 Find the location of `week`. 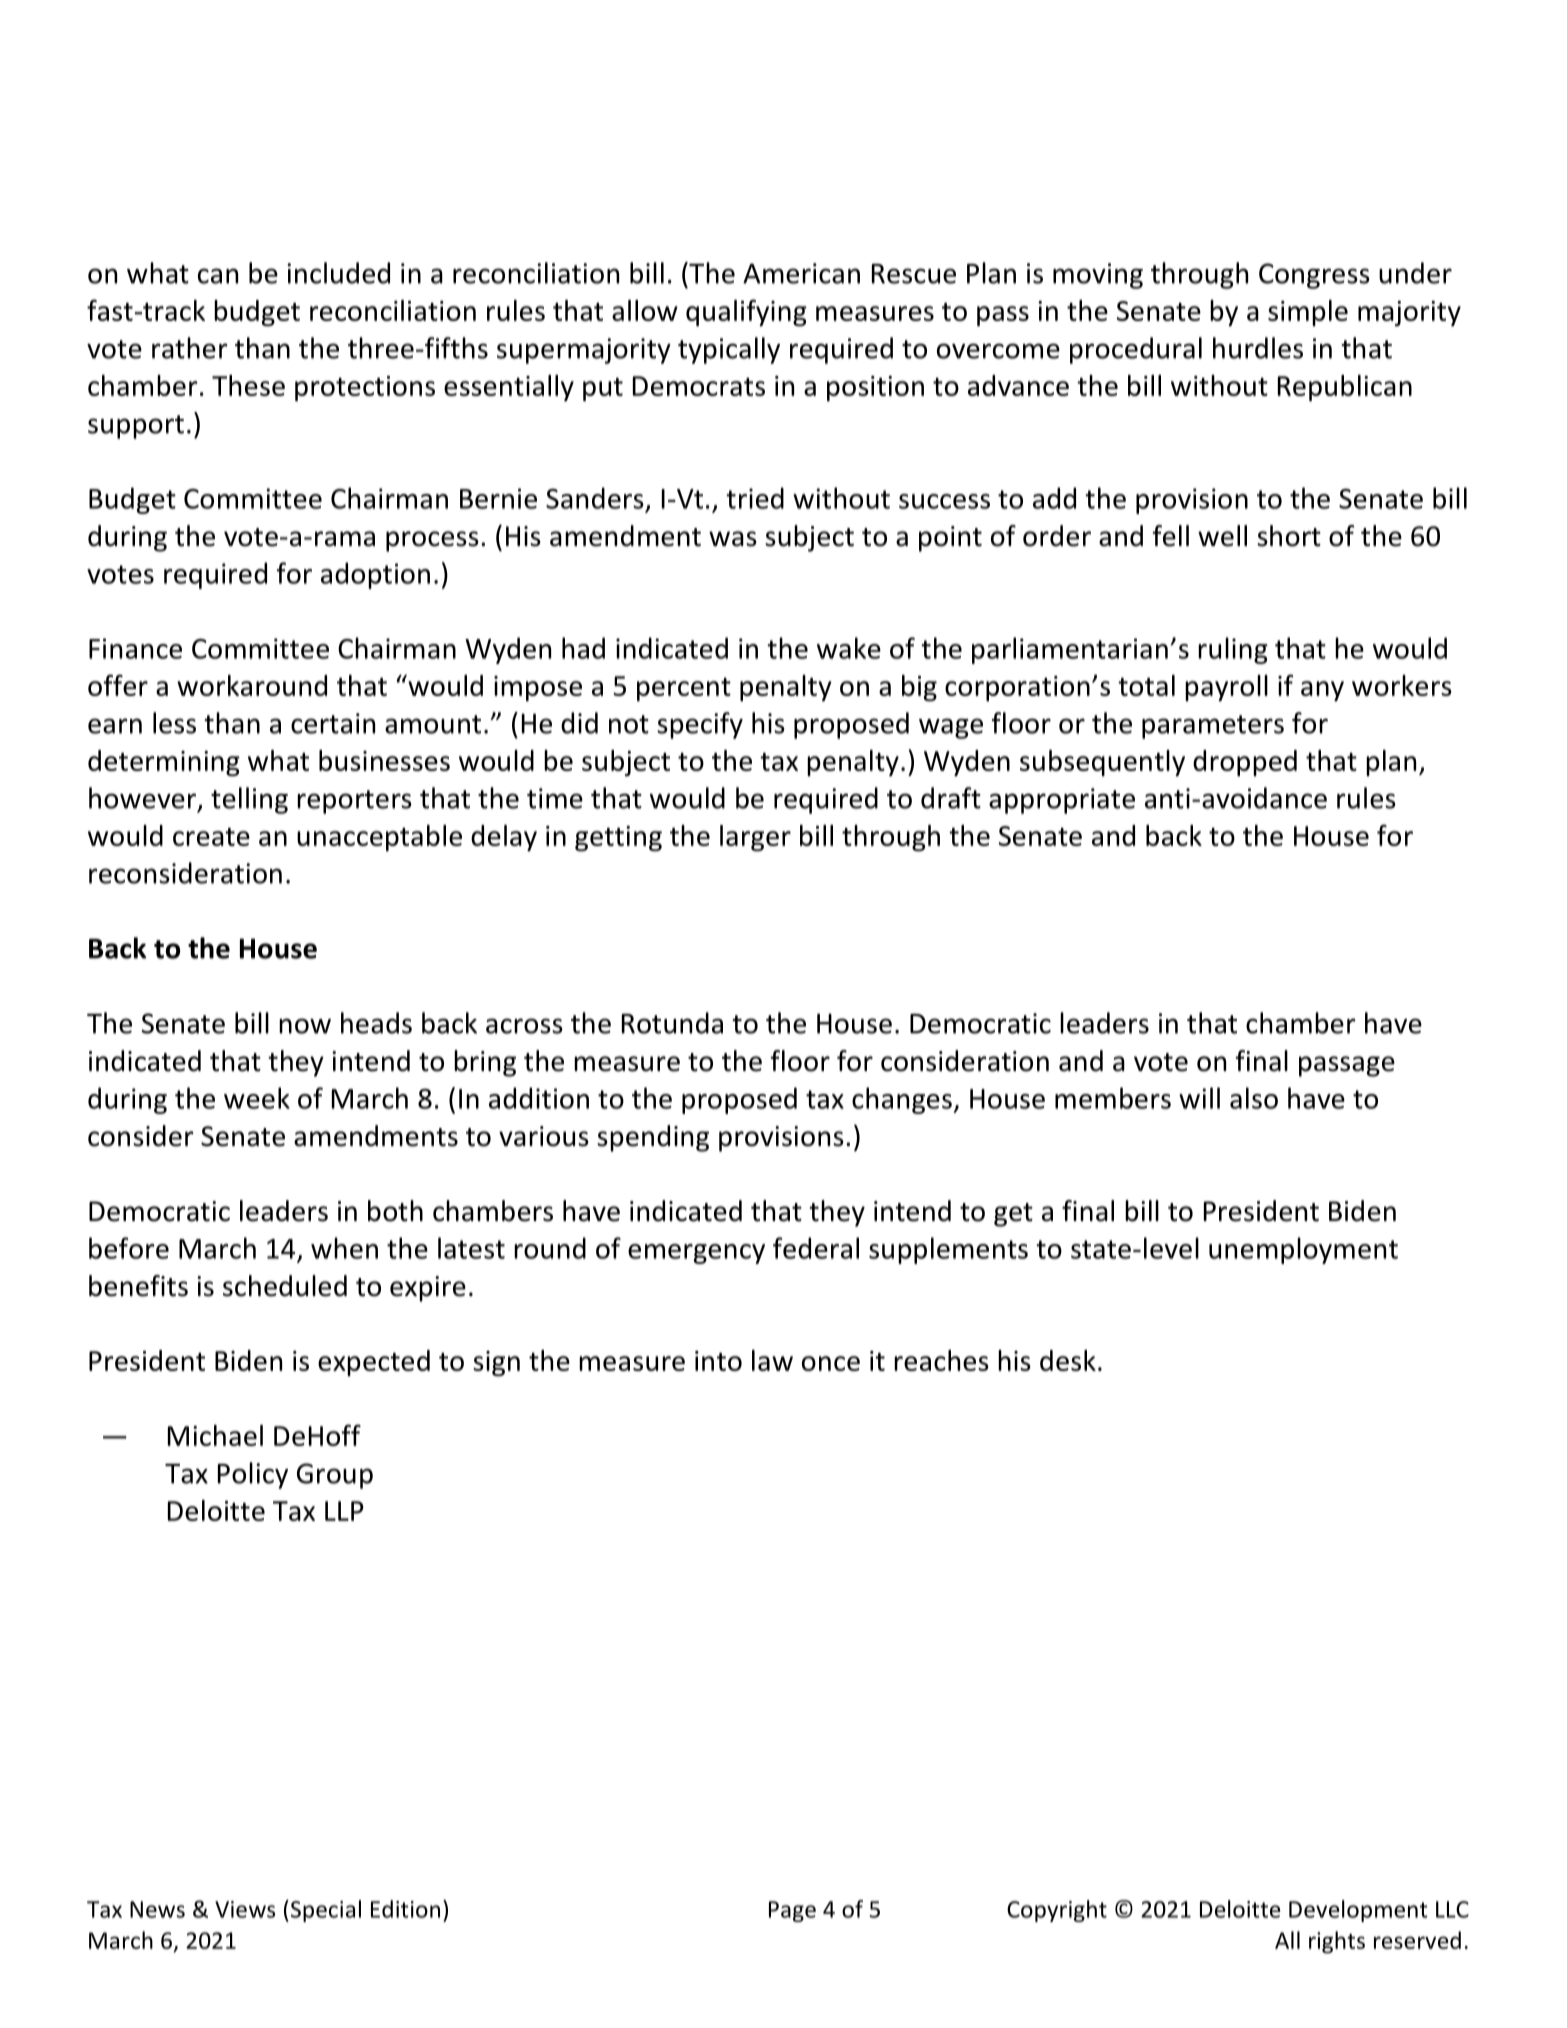

week is located at coordinates (257, 1098).
